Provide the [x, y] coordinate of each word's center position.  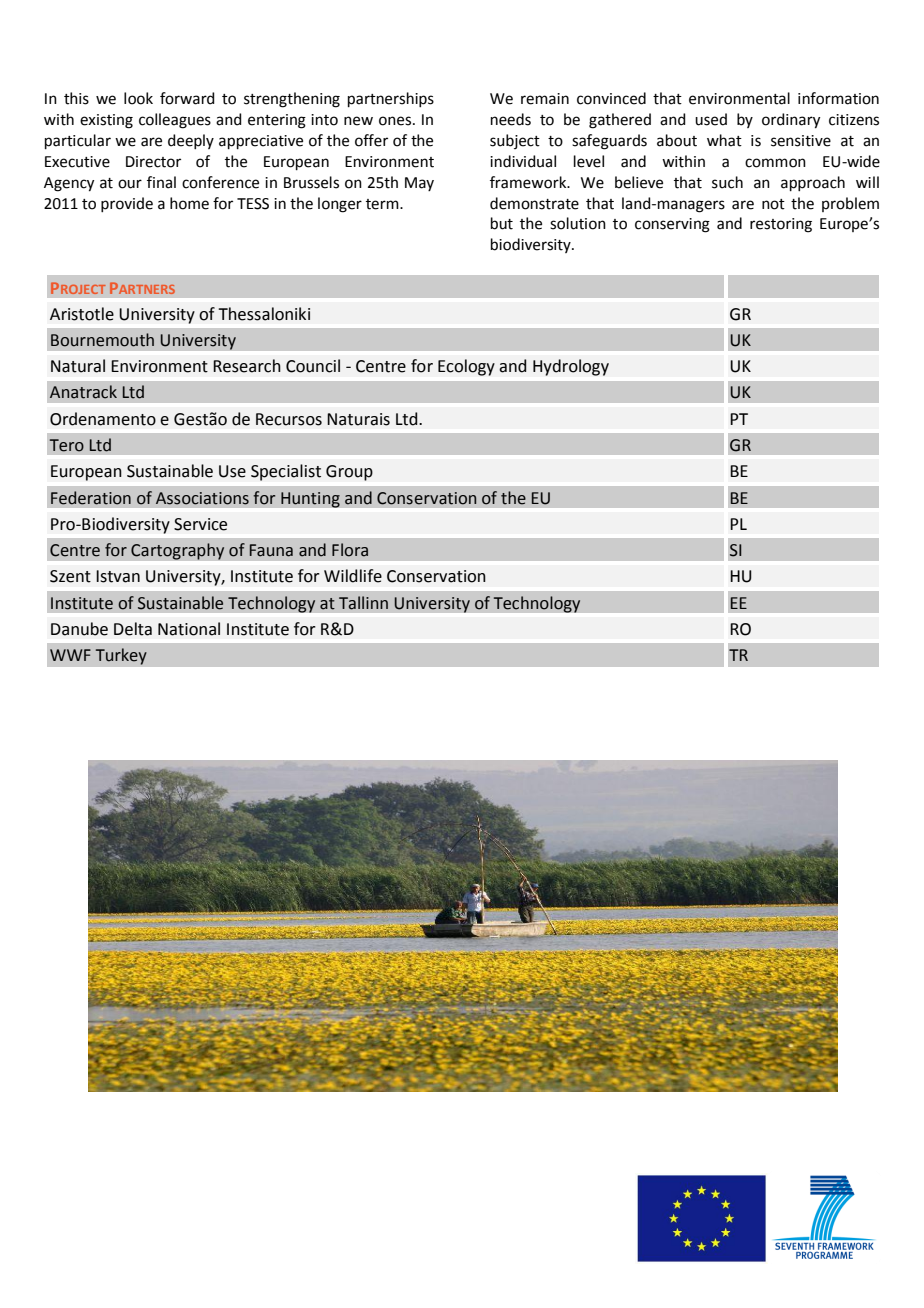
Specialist [286, 472]
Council [313, 366]
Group [349, 473]
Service [200, 524]
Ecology [466, 367]
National [189, 629]
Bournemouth [102, 340]
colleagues [175, 121]
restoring [781, 225]
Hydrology [571, 367]
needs [511, 119]
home [189, 203]
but [502, 223]
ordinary [791, 121]
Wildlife [353, 576]
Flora [350, 550]
